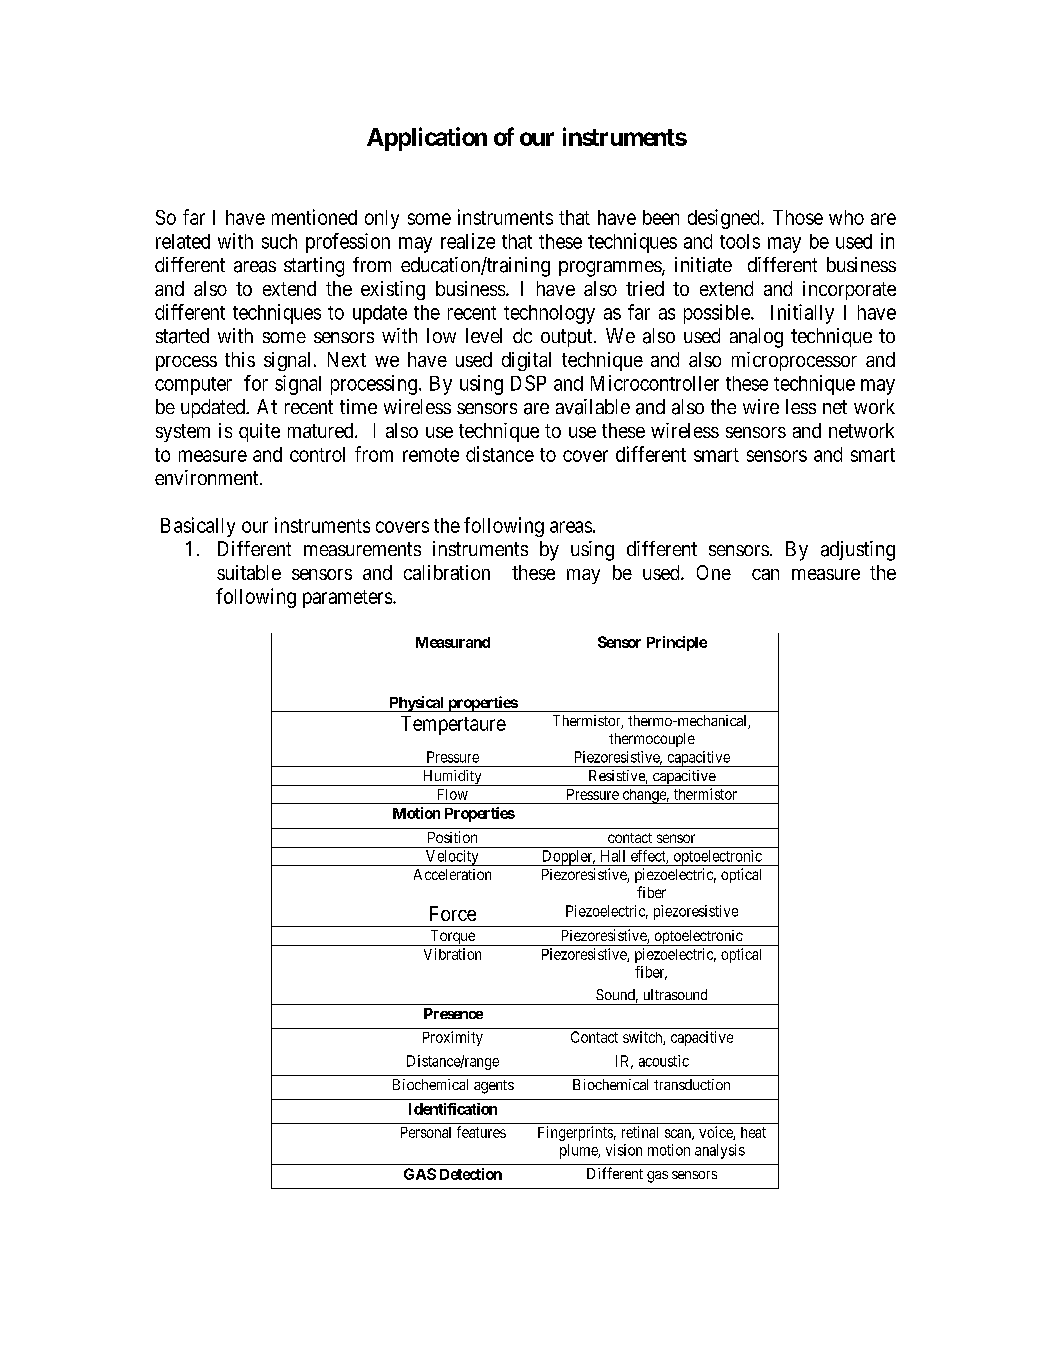  I want to click on Principle, so click(677, 643).
